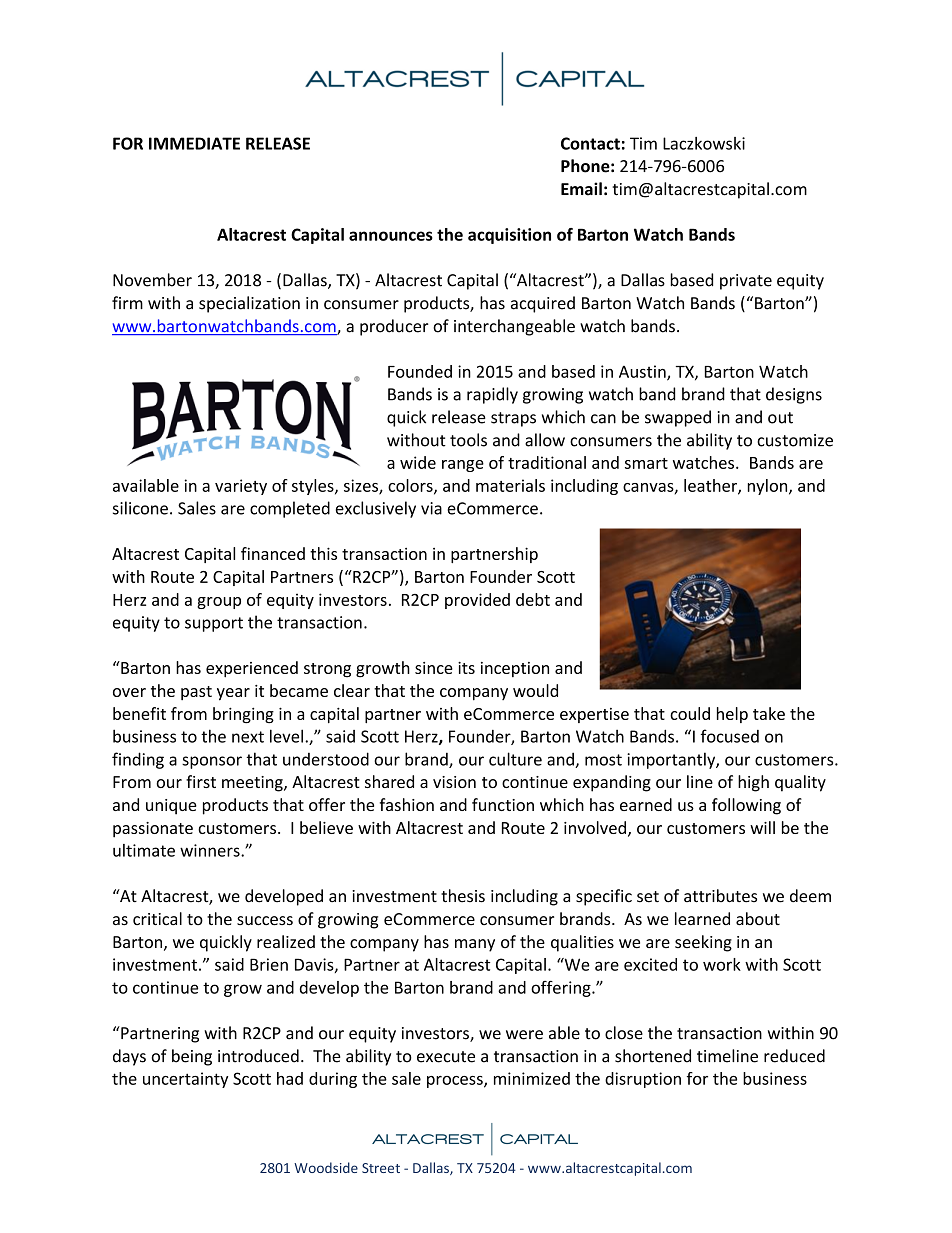  Describe the element at coordinates (509, 236) in the screenshot. I see `acquisition` at that location.
